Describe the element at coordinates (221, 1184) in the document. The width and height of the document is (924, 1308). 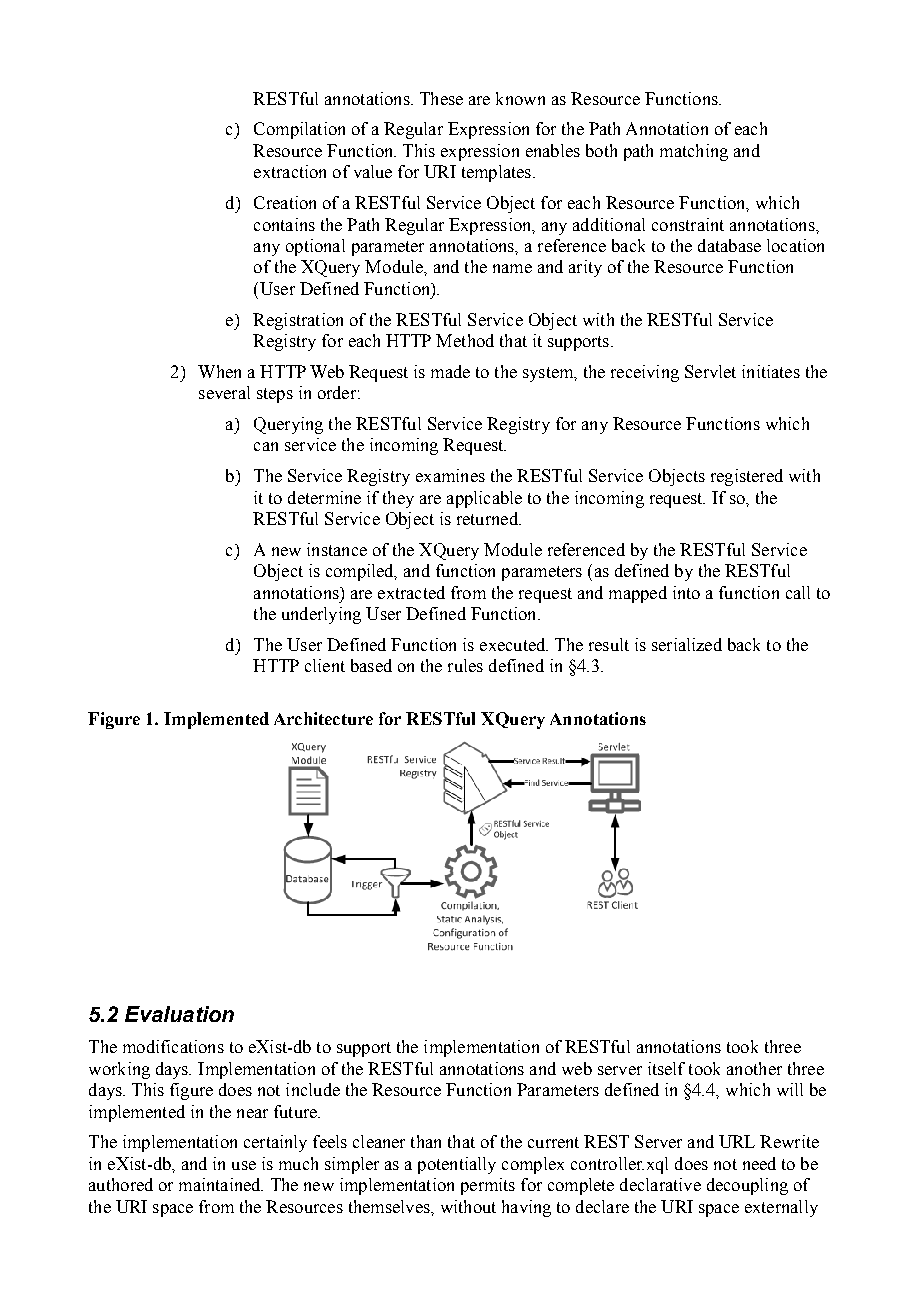
I see `maintained` at that location.
